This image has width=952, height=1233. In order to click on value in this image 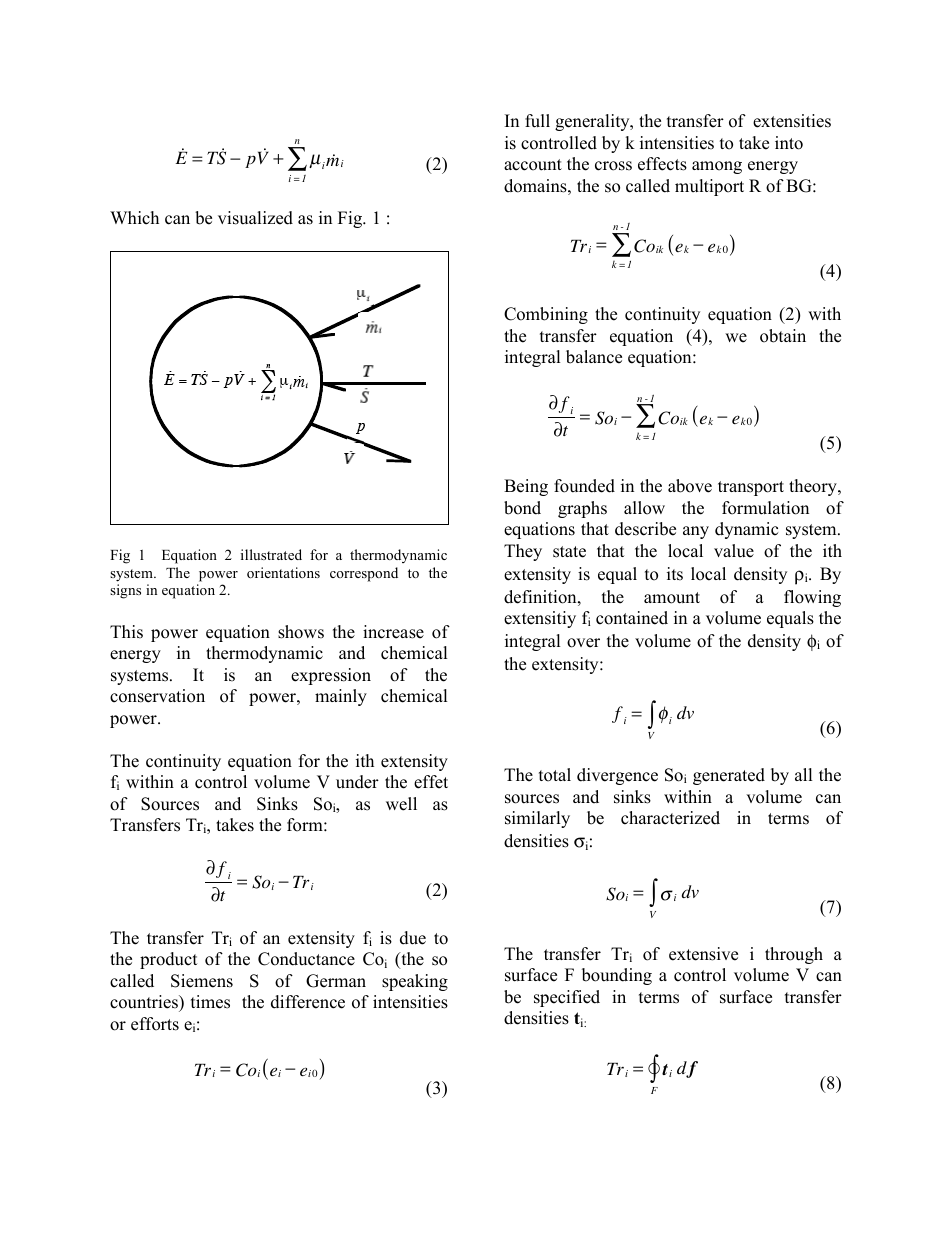, I will do `click(734, 551)`.
